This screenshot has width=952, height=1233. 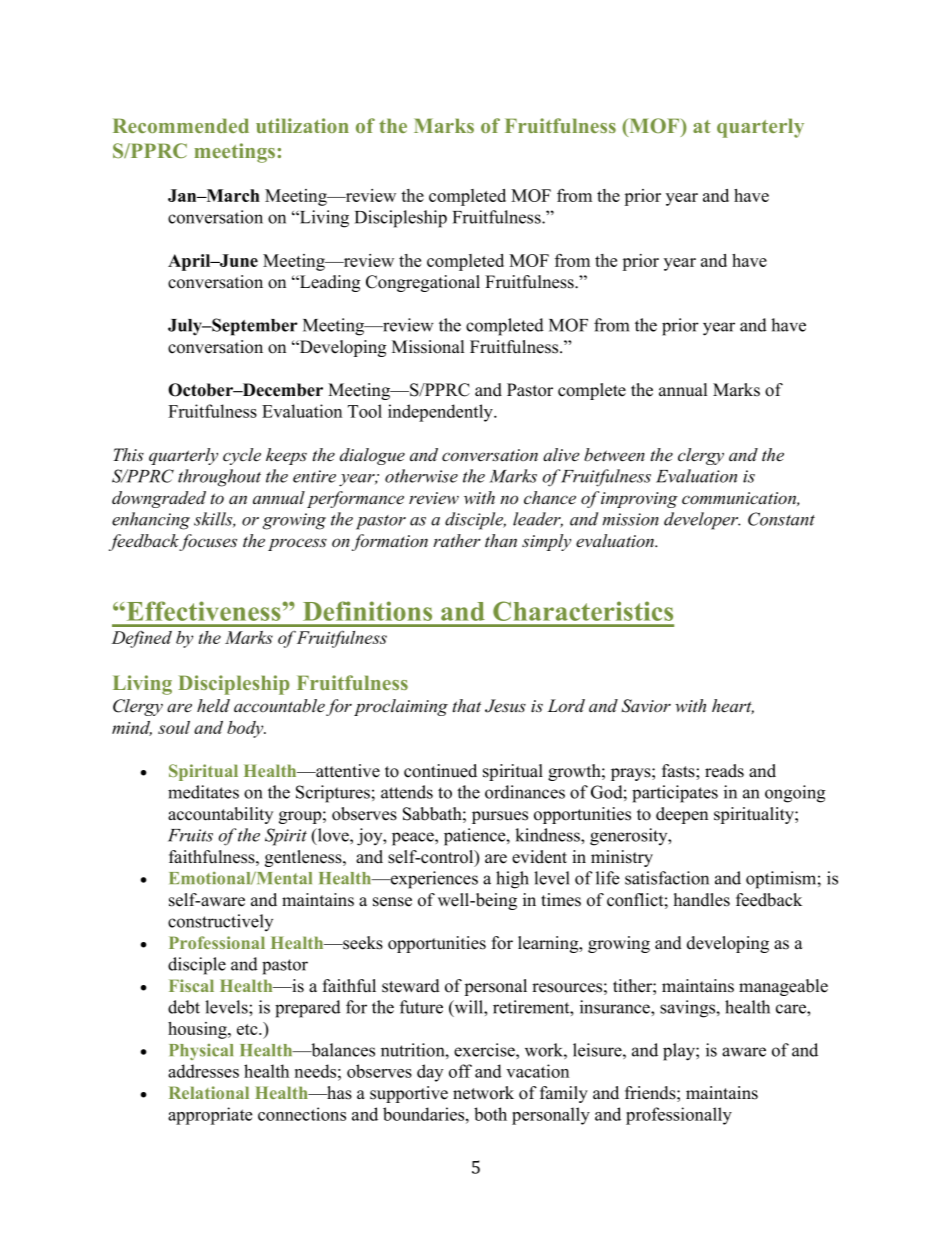 I want to click on utilization, so click(x=302, y=125).
